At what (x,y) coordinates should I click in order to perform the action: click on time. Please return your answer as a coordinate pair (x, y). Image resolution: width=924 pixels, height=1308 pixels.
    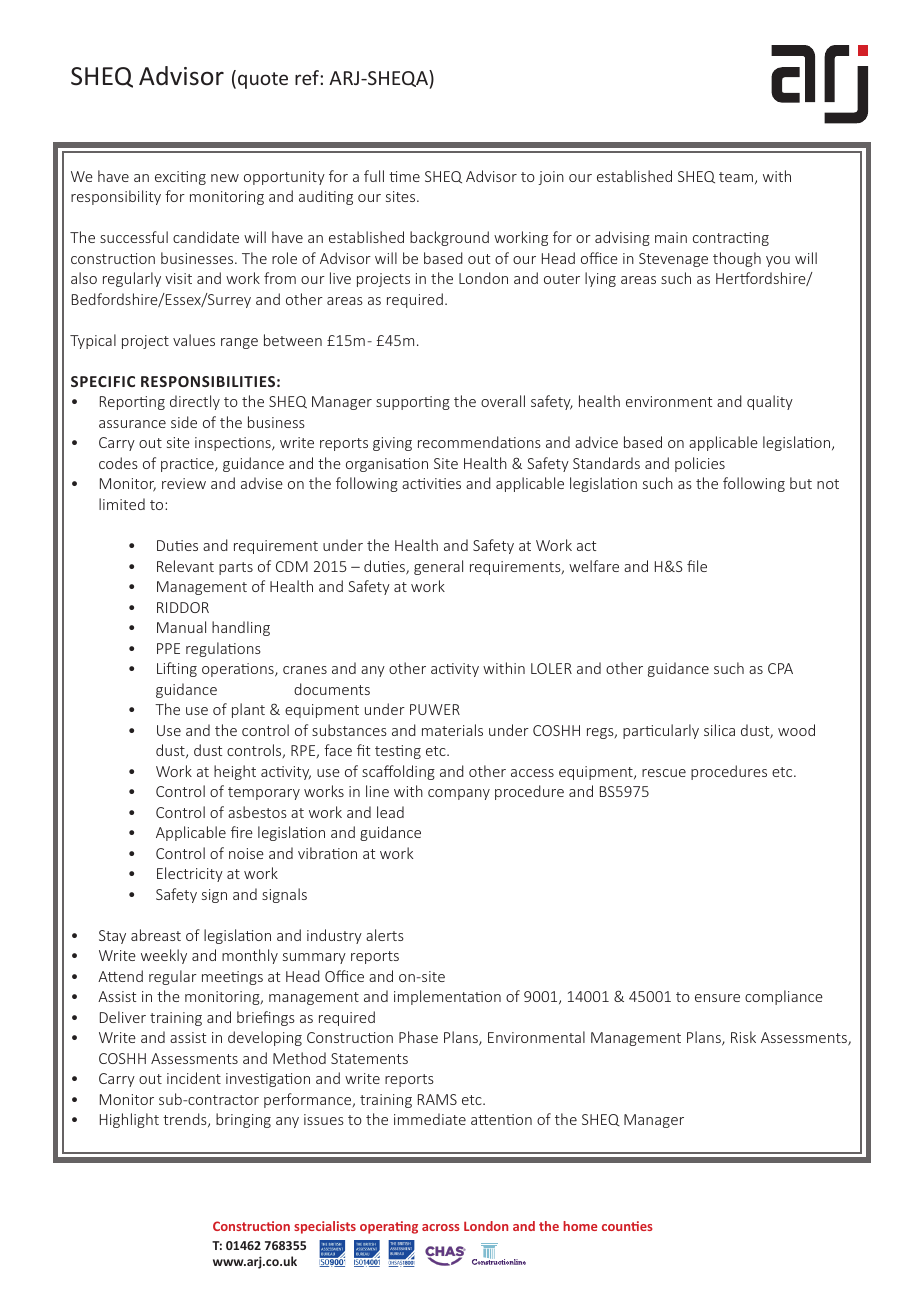
    Looking at the image, I should click on (404, 176).
